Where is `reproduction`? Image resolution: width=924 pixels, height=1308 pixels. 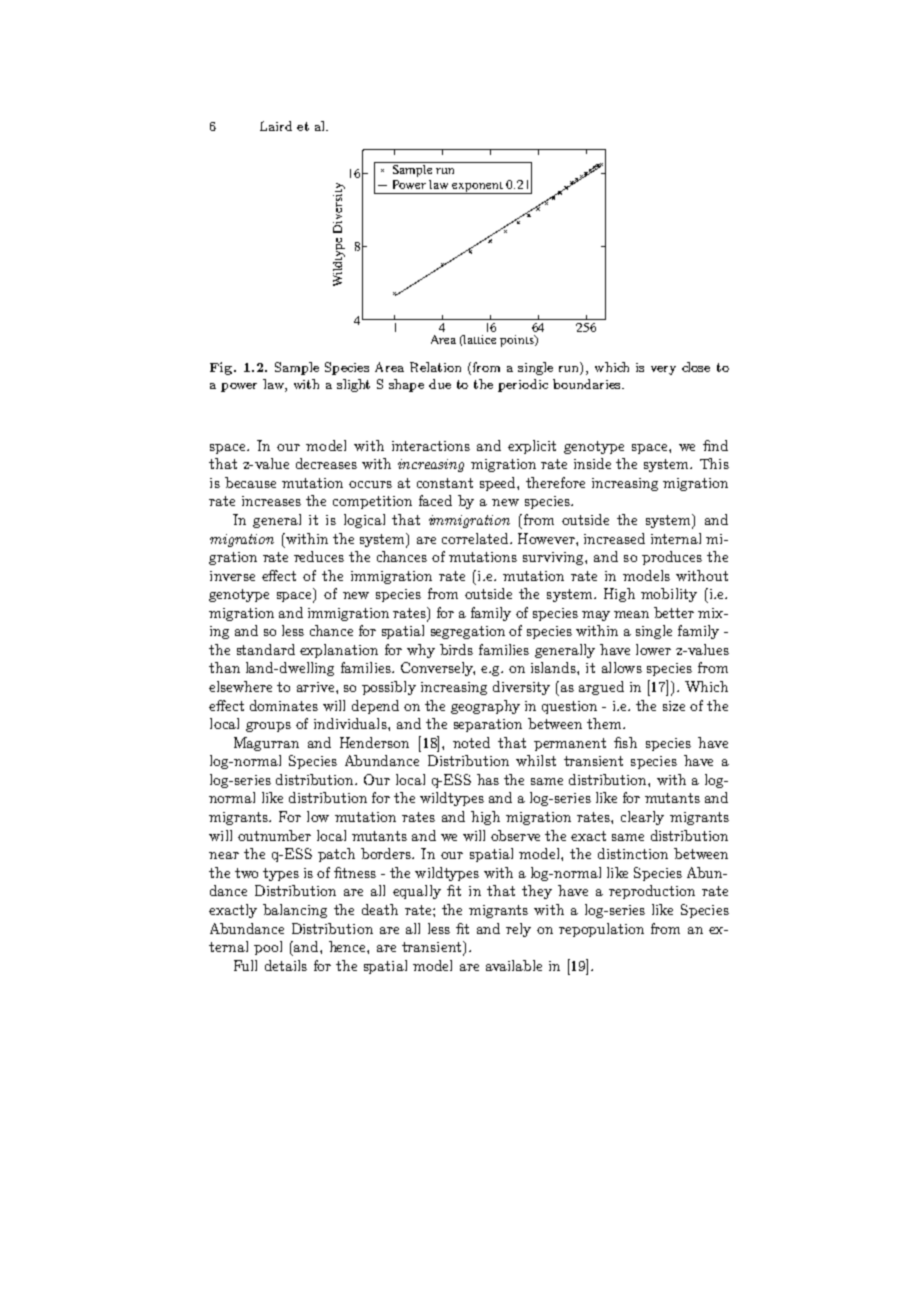 reproduction is located at coordinates (652, 892).
